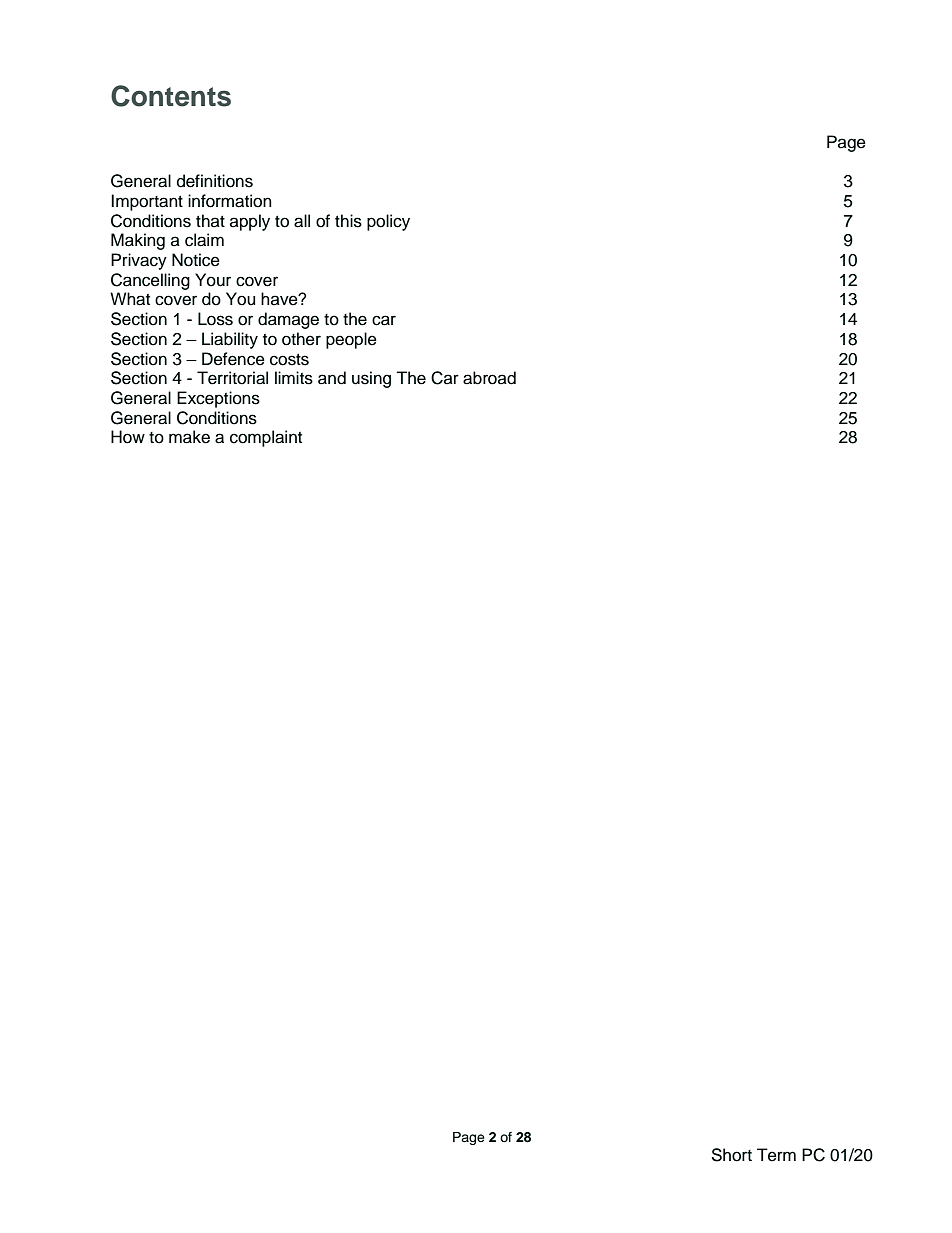 This document has width=952, height=1233. I want to click on Short, so click(731, 1155).
